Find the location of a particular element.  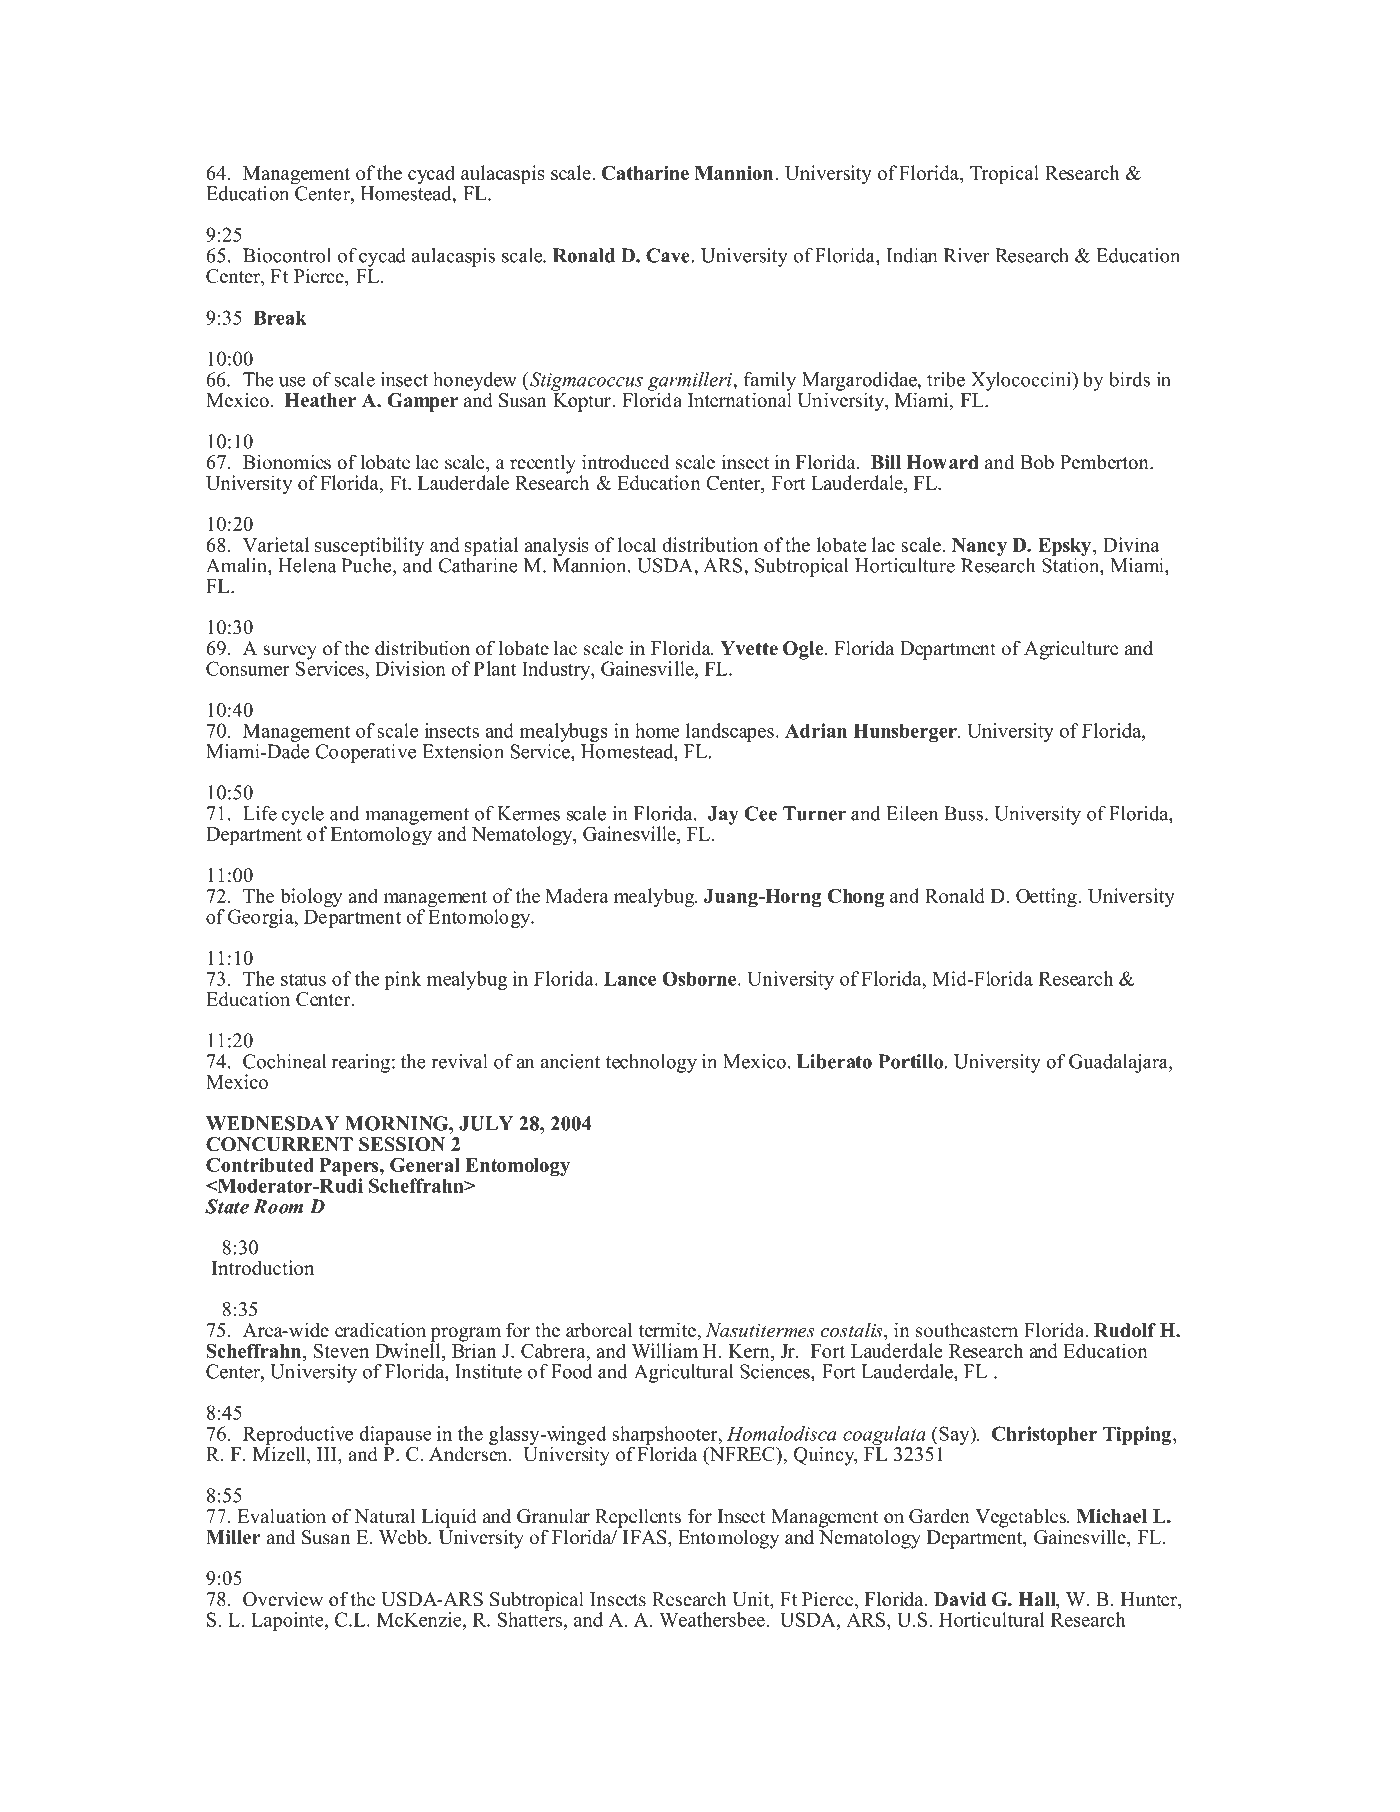

Buss is located at coordinates (965, 813).
